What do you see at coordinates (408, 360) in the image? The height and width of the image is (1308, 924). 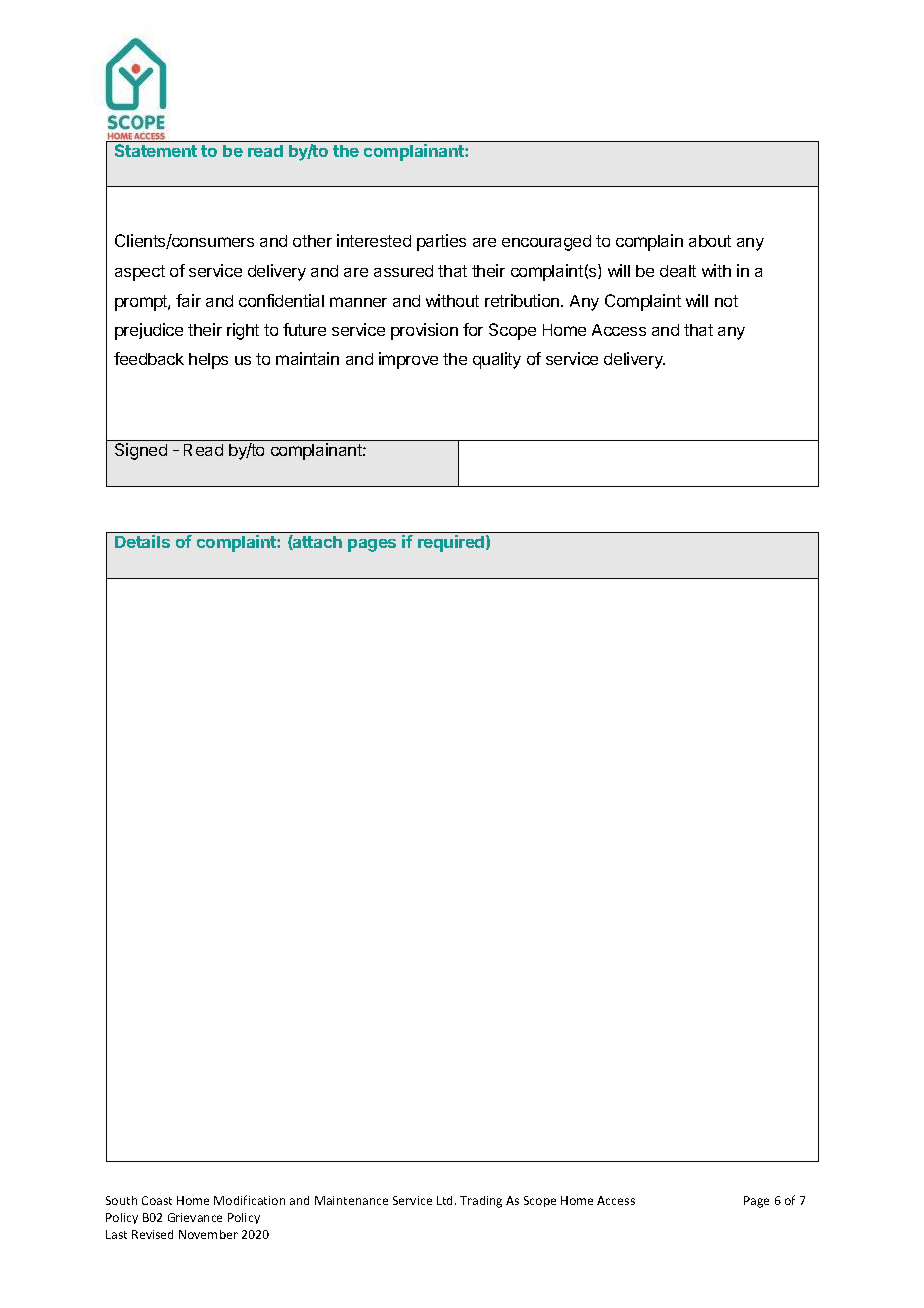 I see `improve` at bounding box center [408, 360].
